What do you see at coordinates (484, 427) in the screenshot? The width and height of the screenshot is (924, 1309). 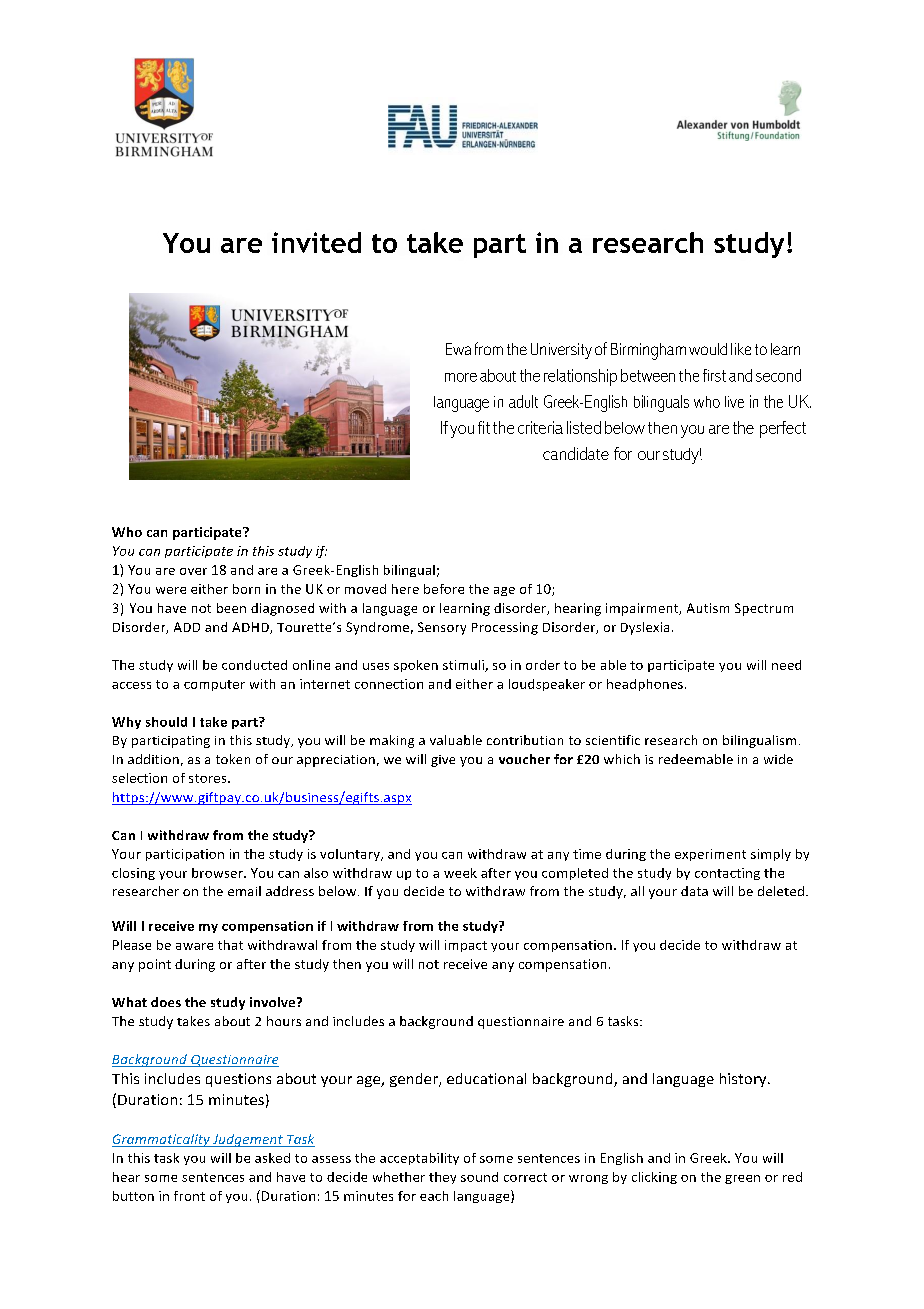 I see `fit` at bounding box center [484, 427].
